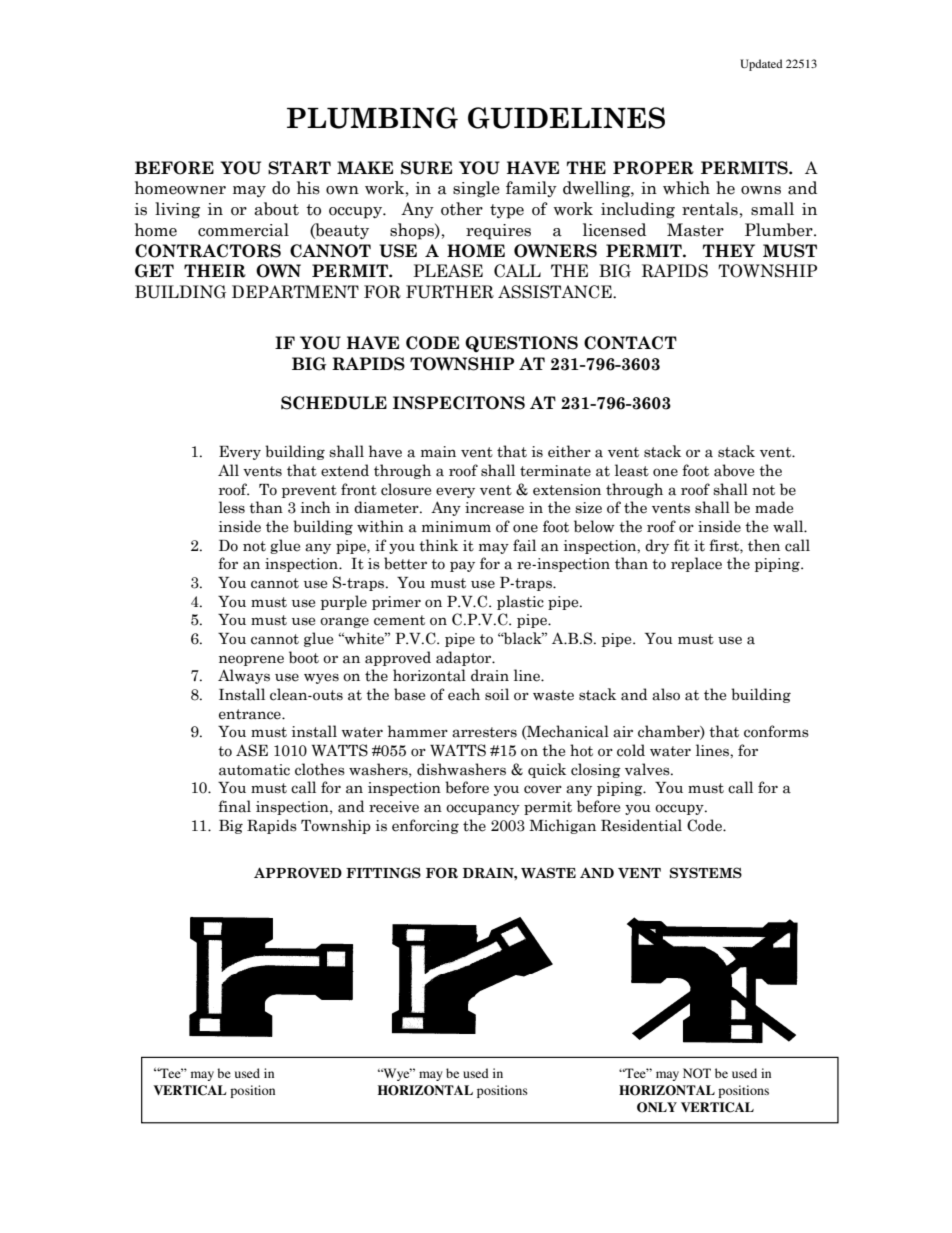 The width and height of the screenshot is (952, 1233). Describe the element at coordinates (696, 564) in the screenshot. I see `replace` at that location.
